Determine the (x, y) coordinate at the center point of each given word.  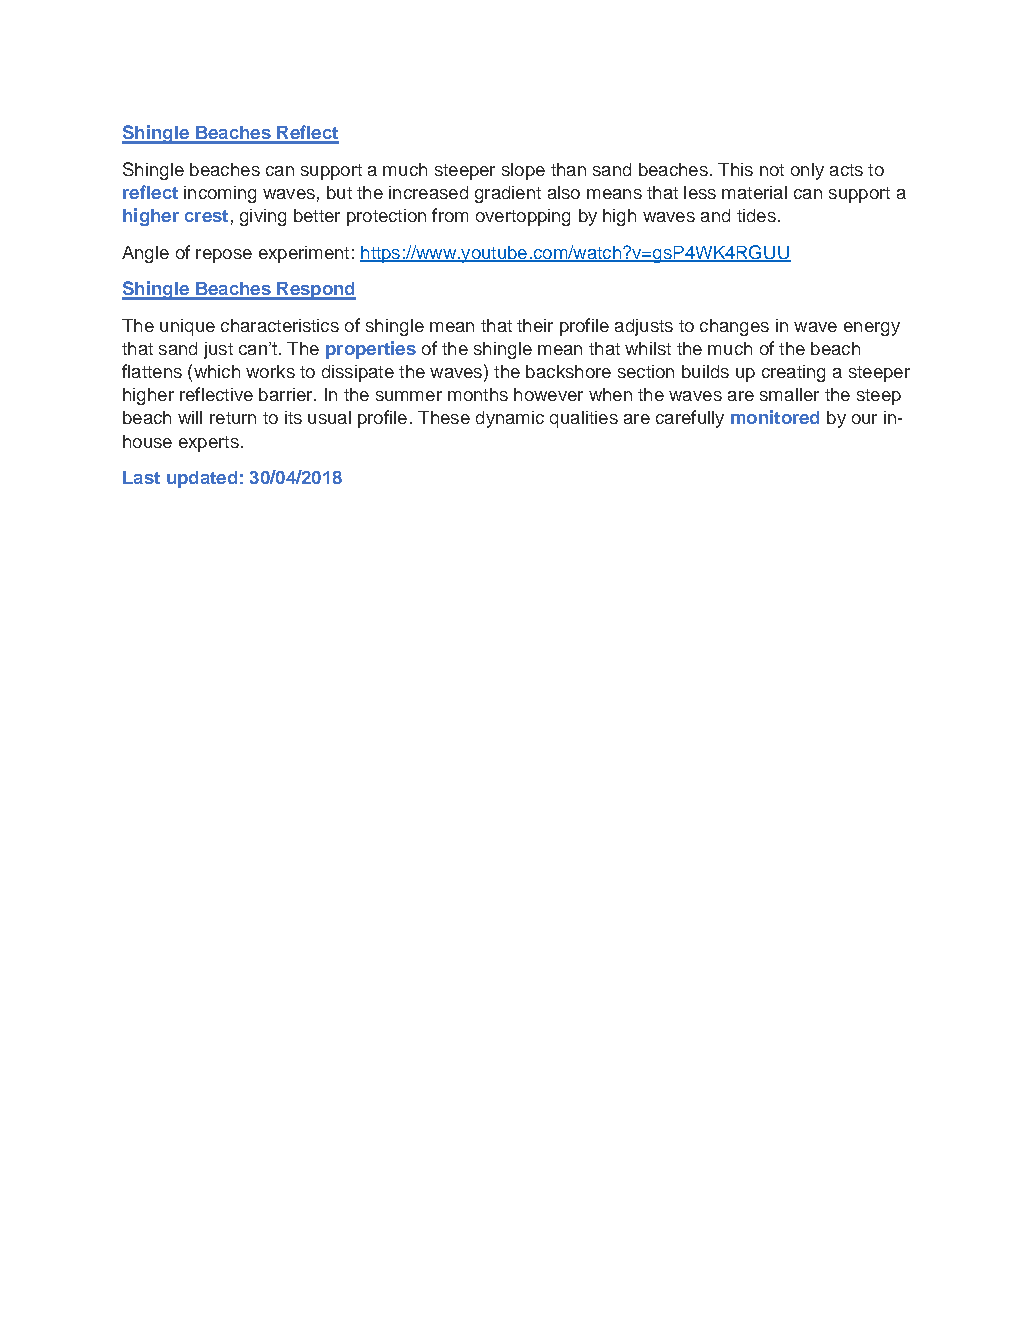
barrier (287, 394)
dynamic (510, 419)
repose (224, 256)
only (807, 171)
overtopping (523, 217)
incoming (220, 194)
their (535, 325)
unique (187, 327)
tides (756, 215)
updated (202, 479)
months (478, 394)
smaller (789, 394)
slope (523, 171)
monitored (775, 417)
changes (734, 327)
